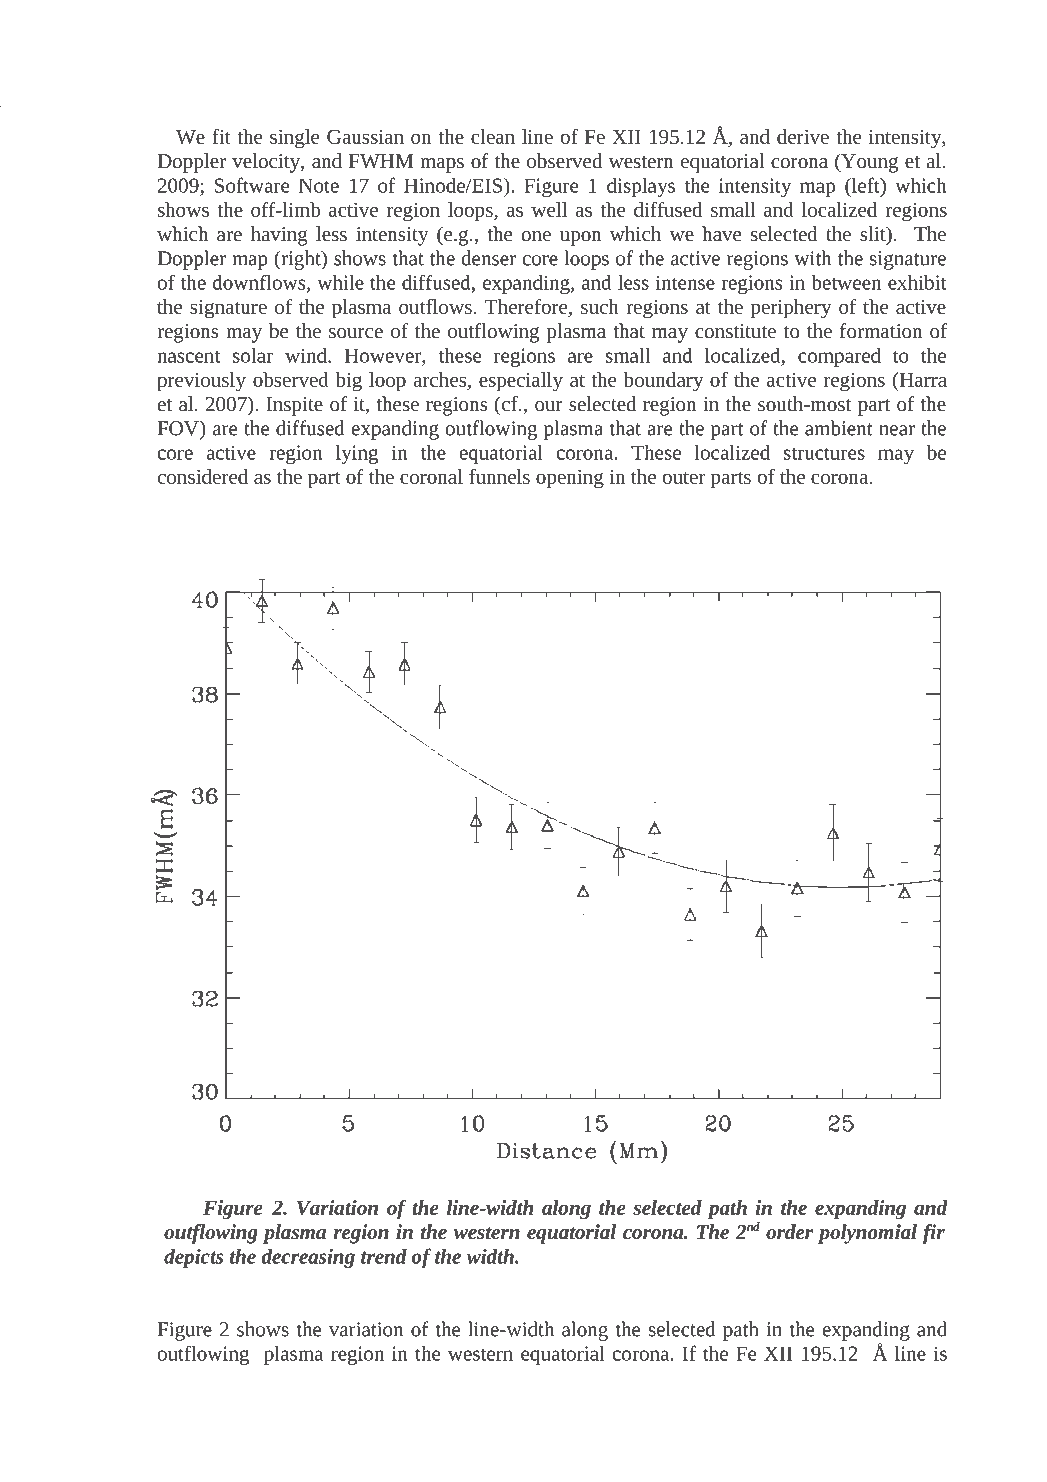  Describe the element at coordinates (308, 1258) in the screenshot. I see `decreasing` at that location.
